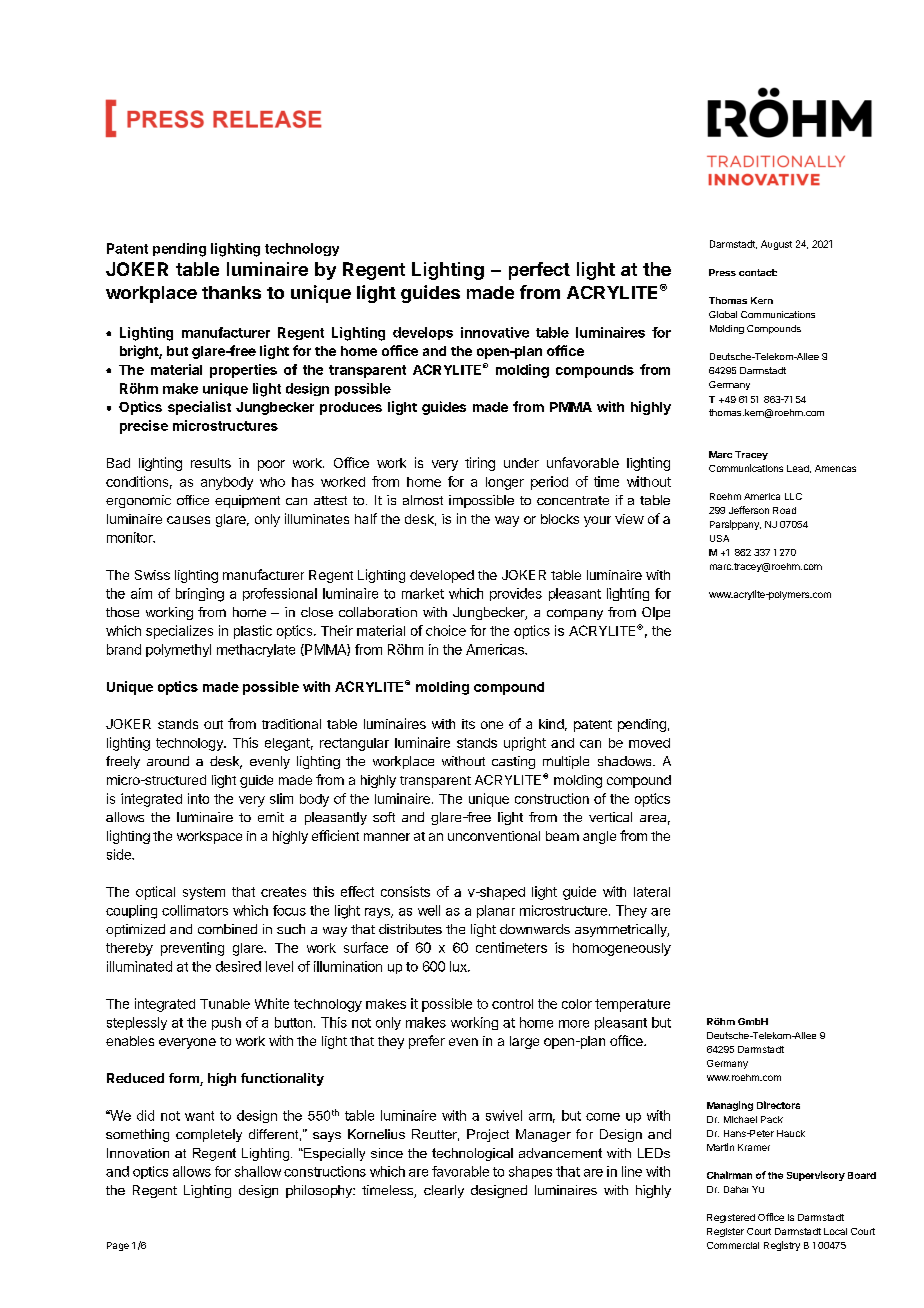  I want to click on perfect, so click(539, 271).
